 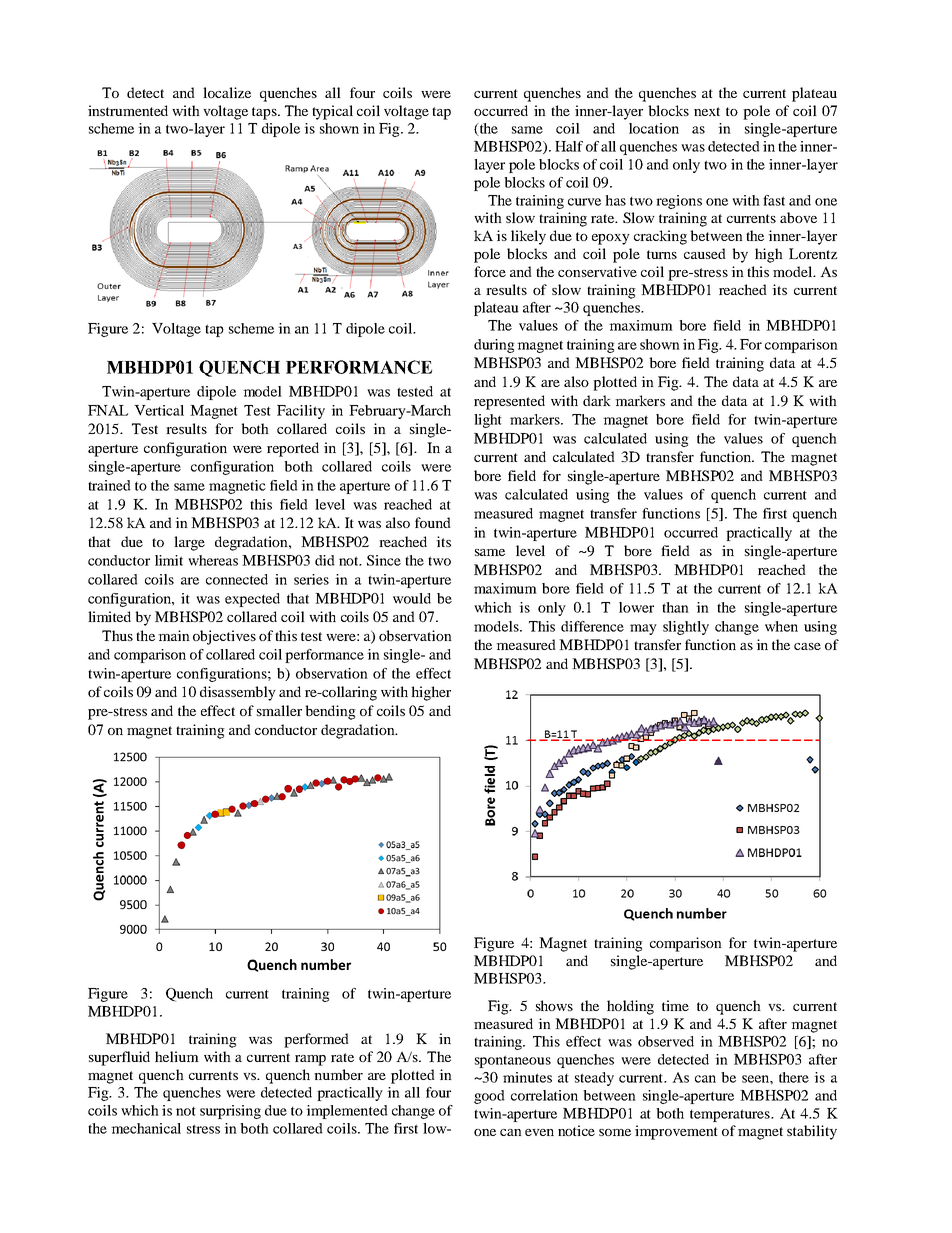 I want to click on surprising, so click(x=230, y=1112).
